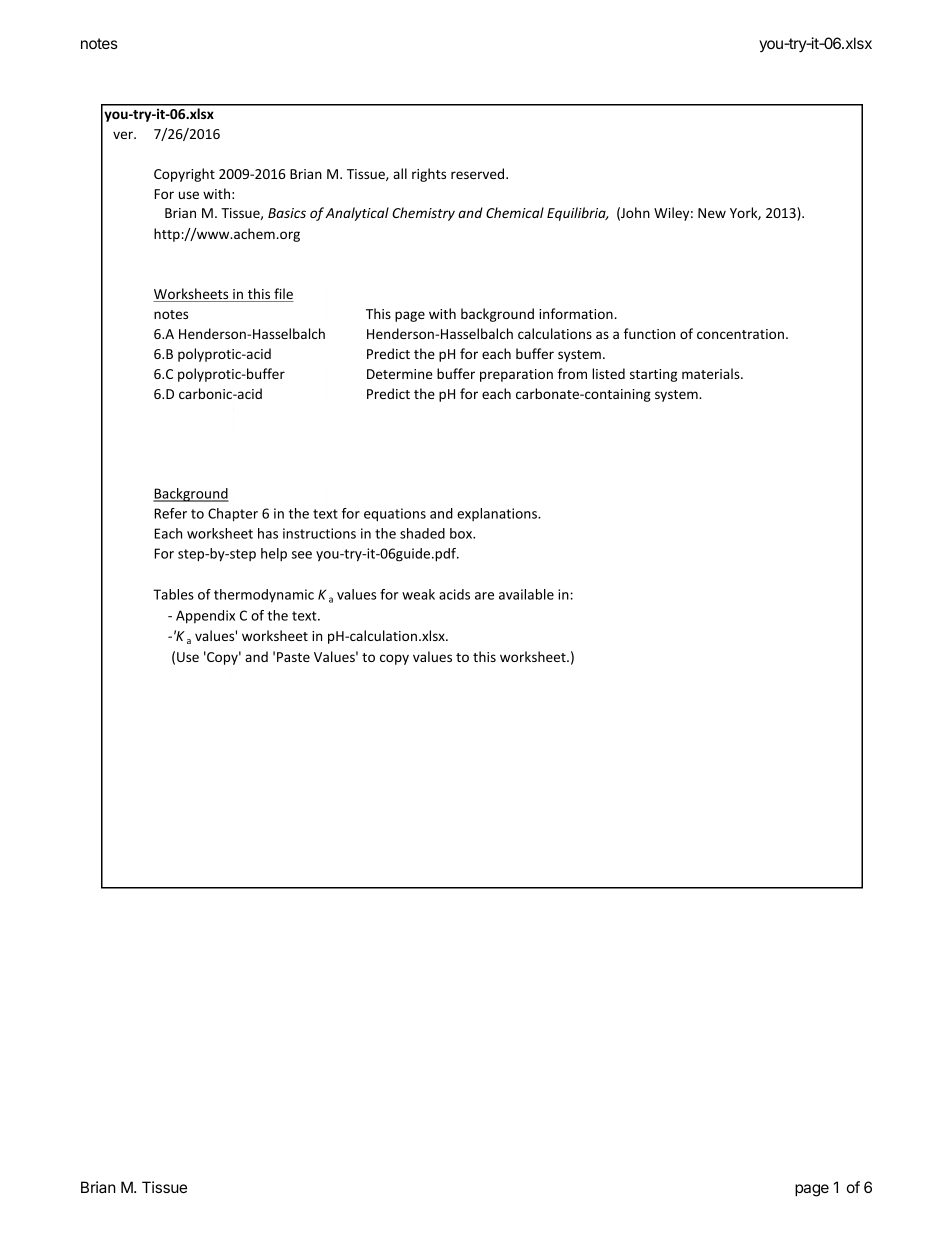 The width and height of the page is (952, 1233). What do you see at coordinates (526, 594) in the page?
I see `available` at bounding box center [526, 594].
